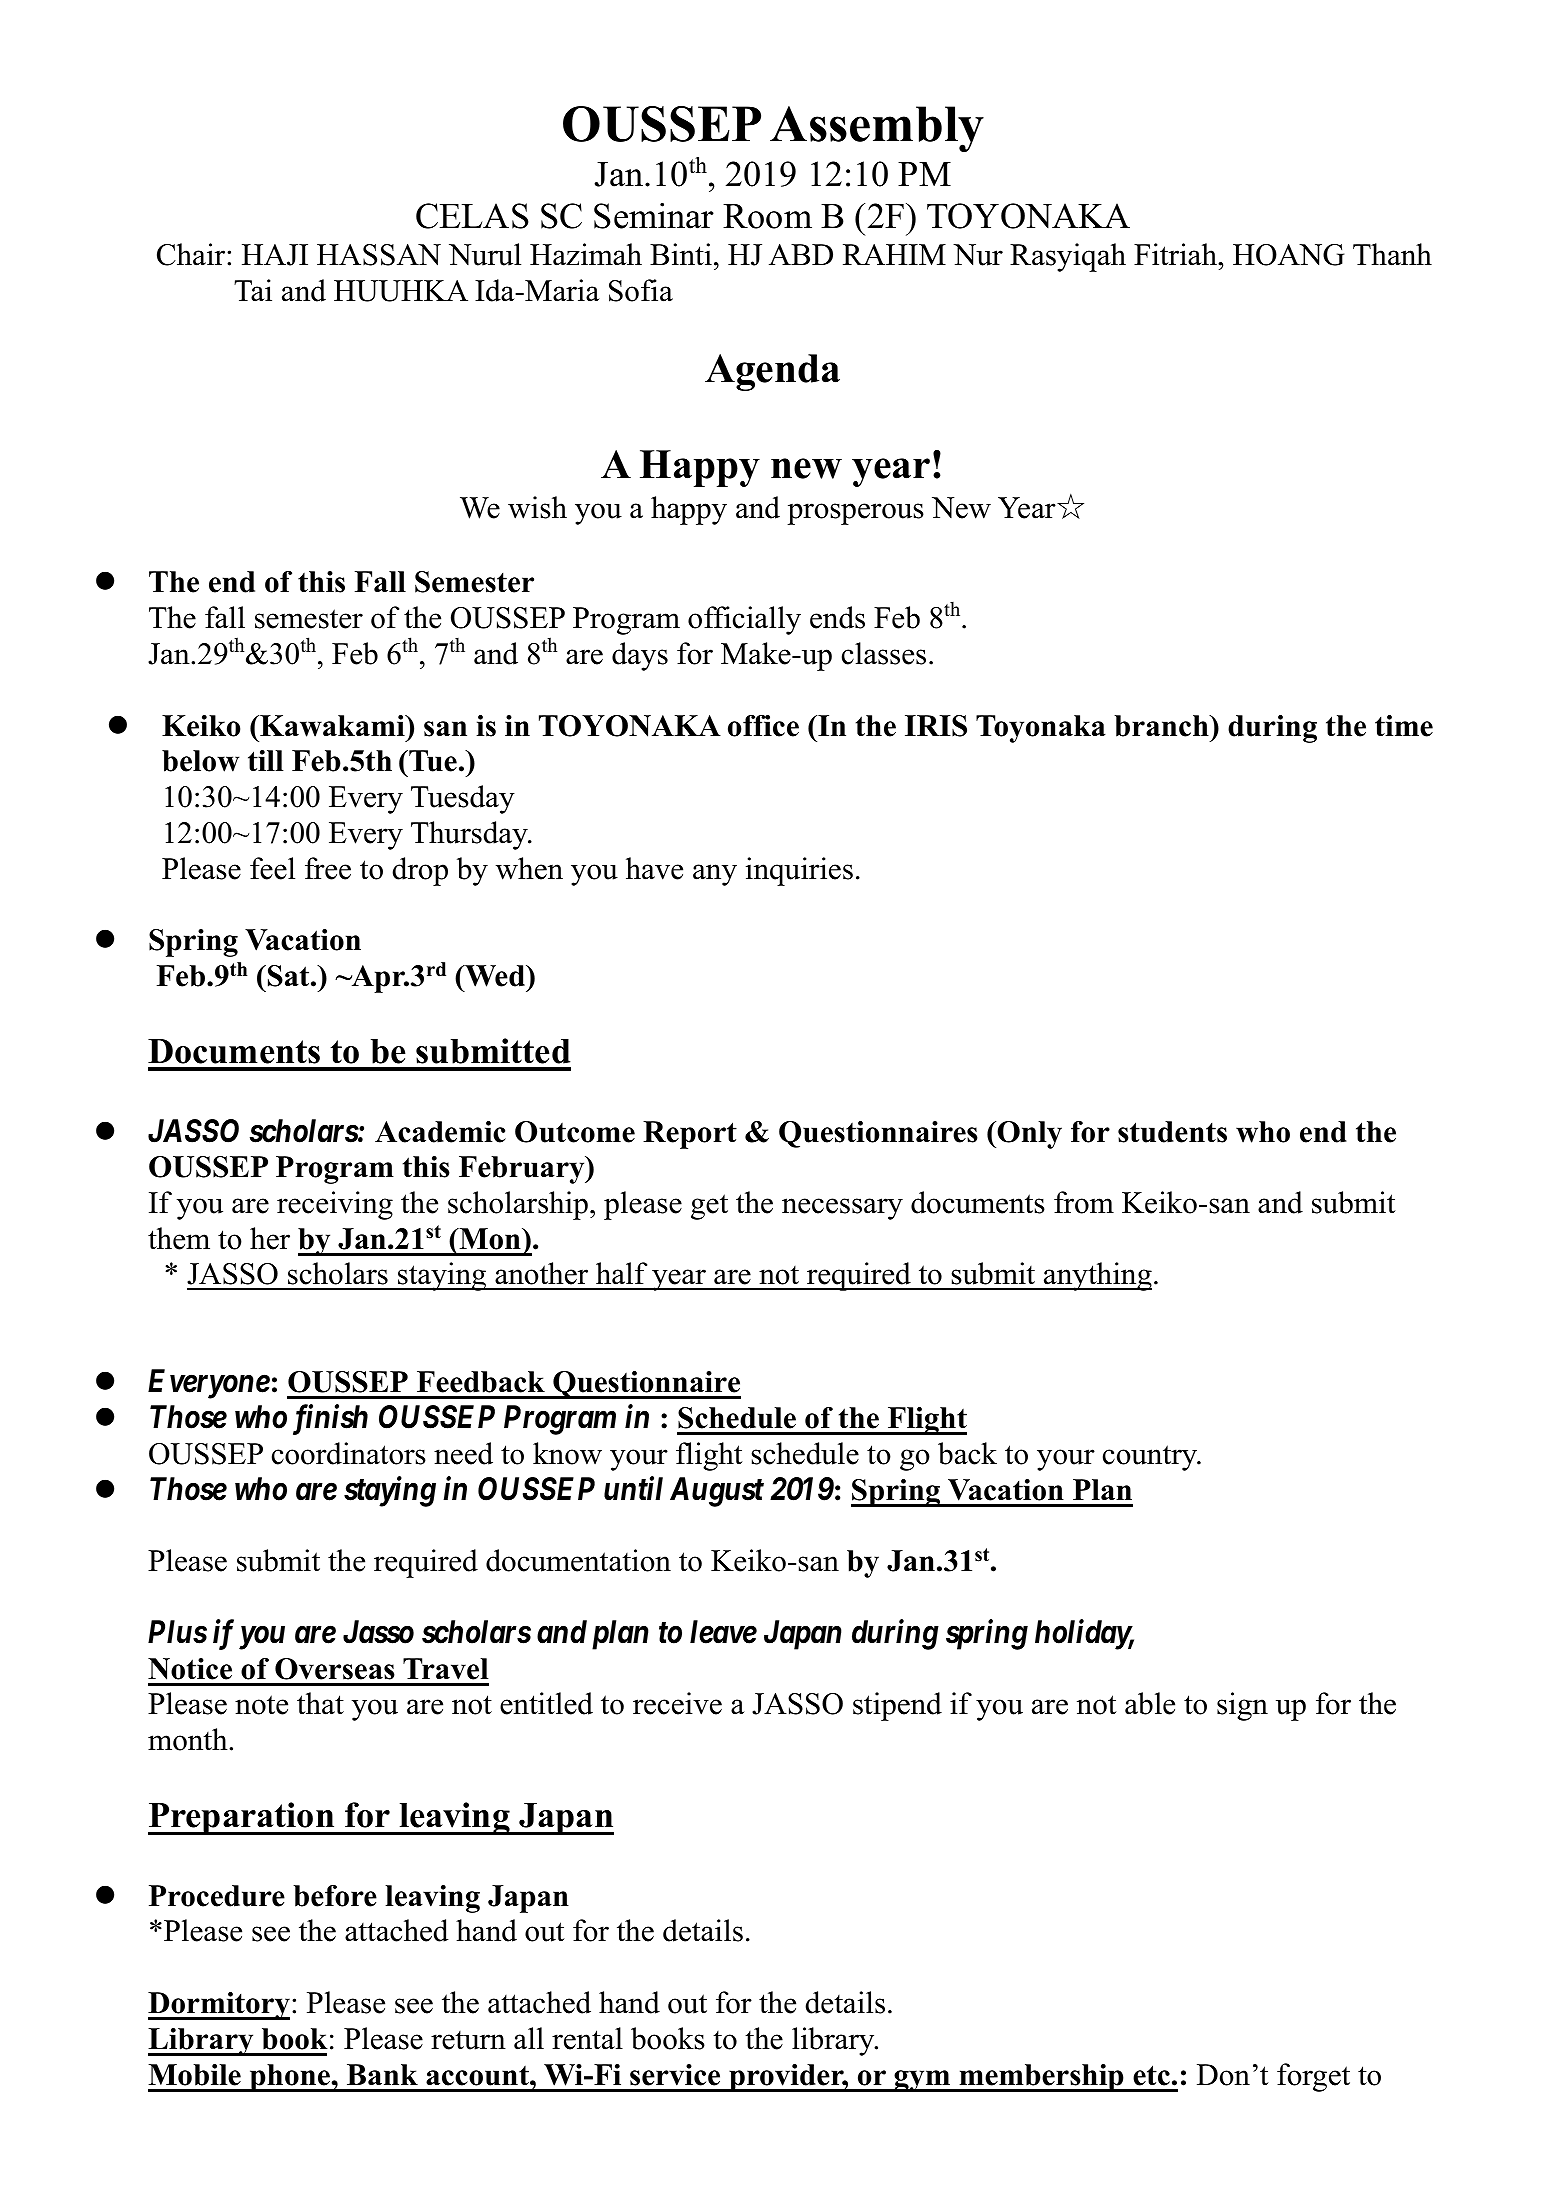 This screenshot has height=2186, width=1546. Describe the element at coordinates (382, 2074) in the screenshot. I see `Bank` at that location.
